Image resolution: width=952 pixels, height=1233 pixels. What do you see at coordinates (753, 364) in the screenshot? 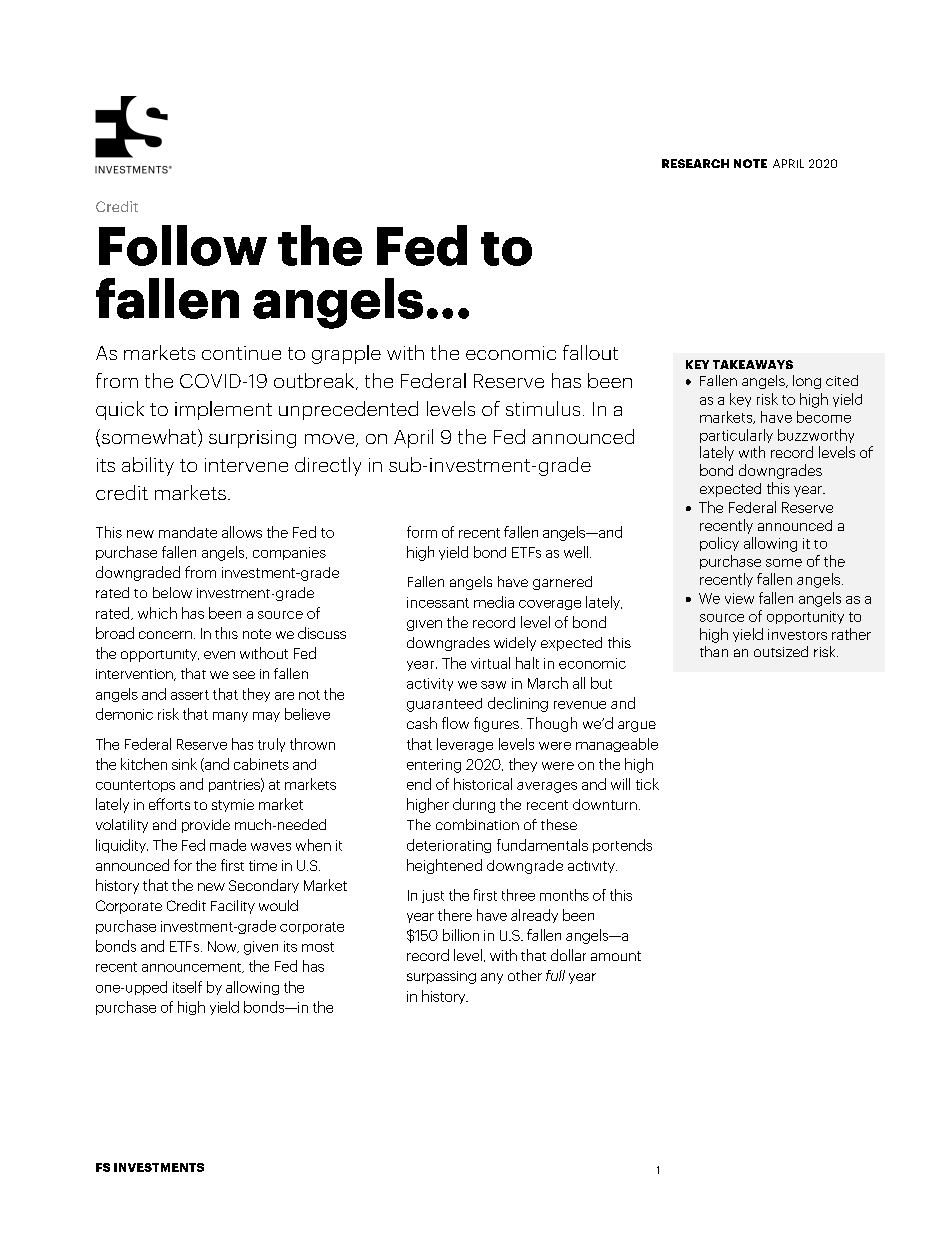
I see `TAKEAWAYS` at bounding box center [753, 364].
